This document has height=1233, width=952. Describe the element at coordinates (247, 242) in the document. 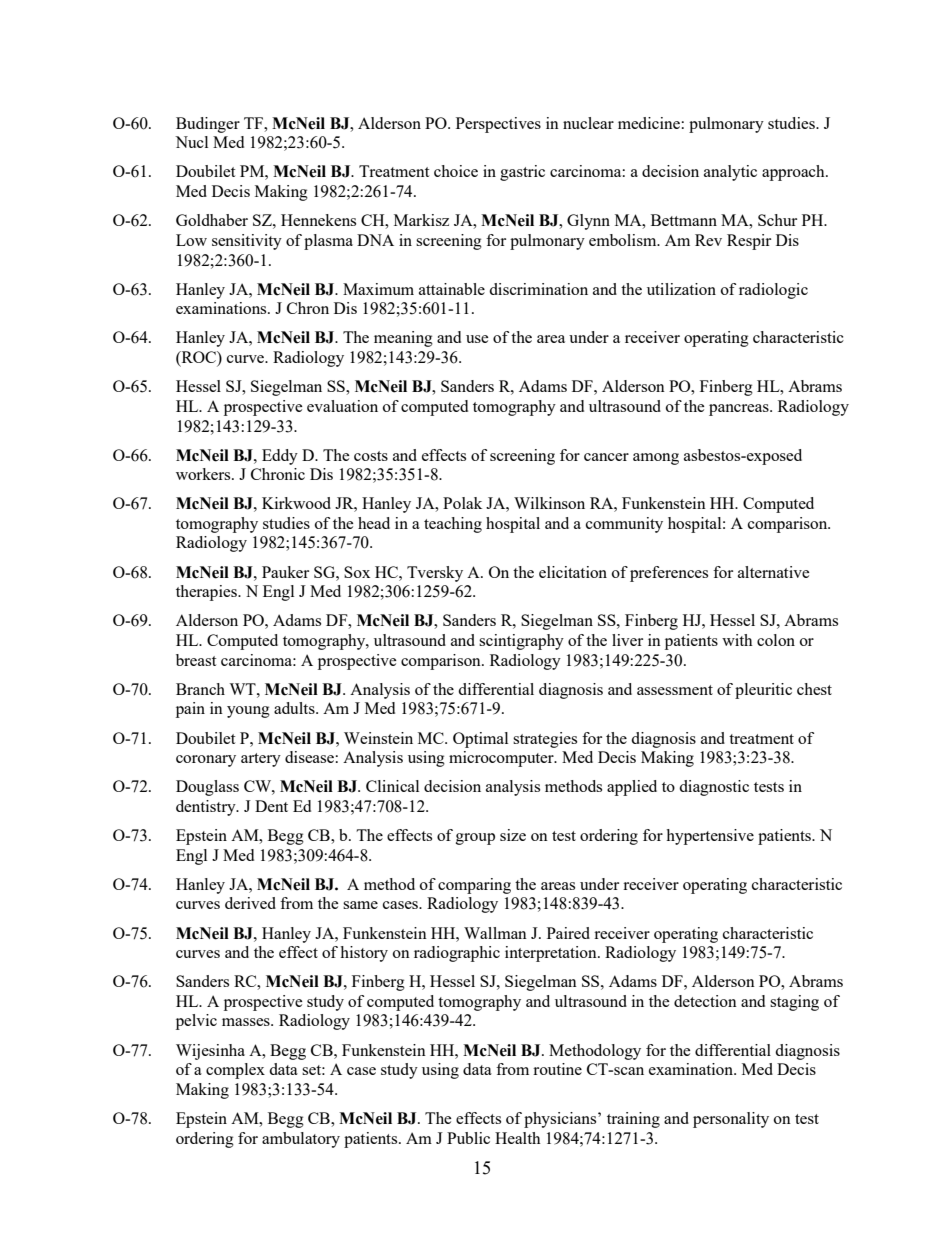

I see `sensitivity` at that location.
